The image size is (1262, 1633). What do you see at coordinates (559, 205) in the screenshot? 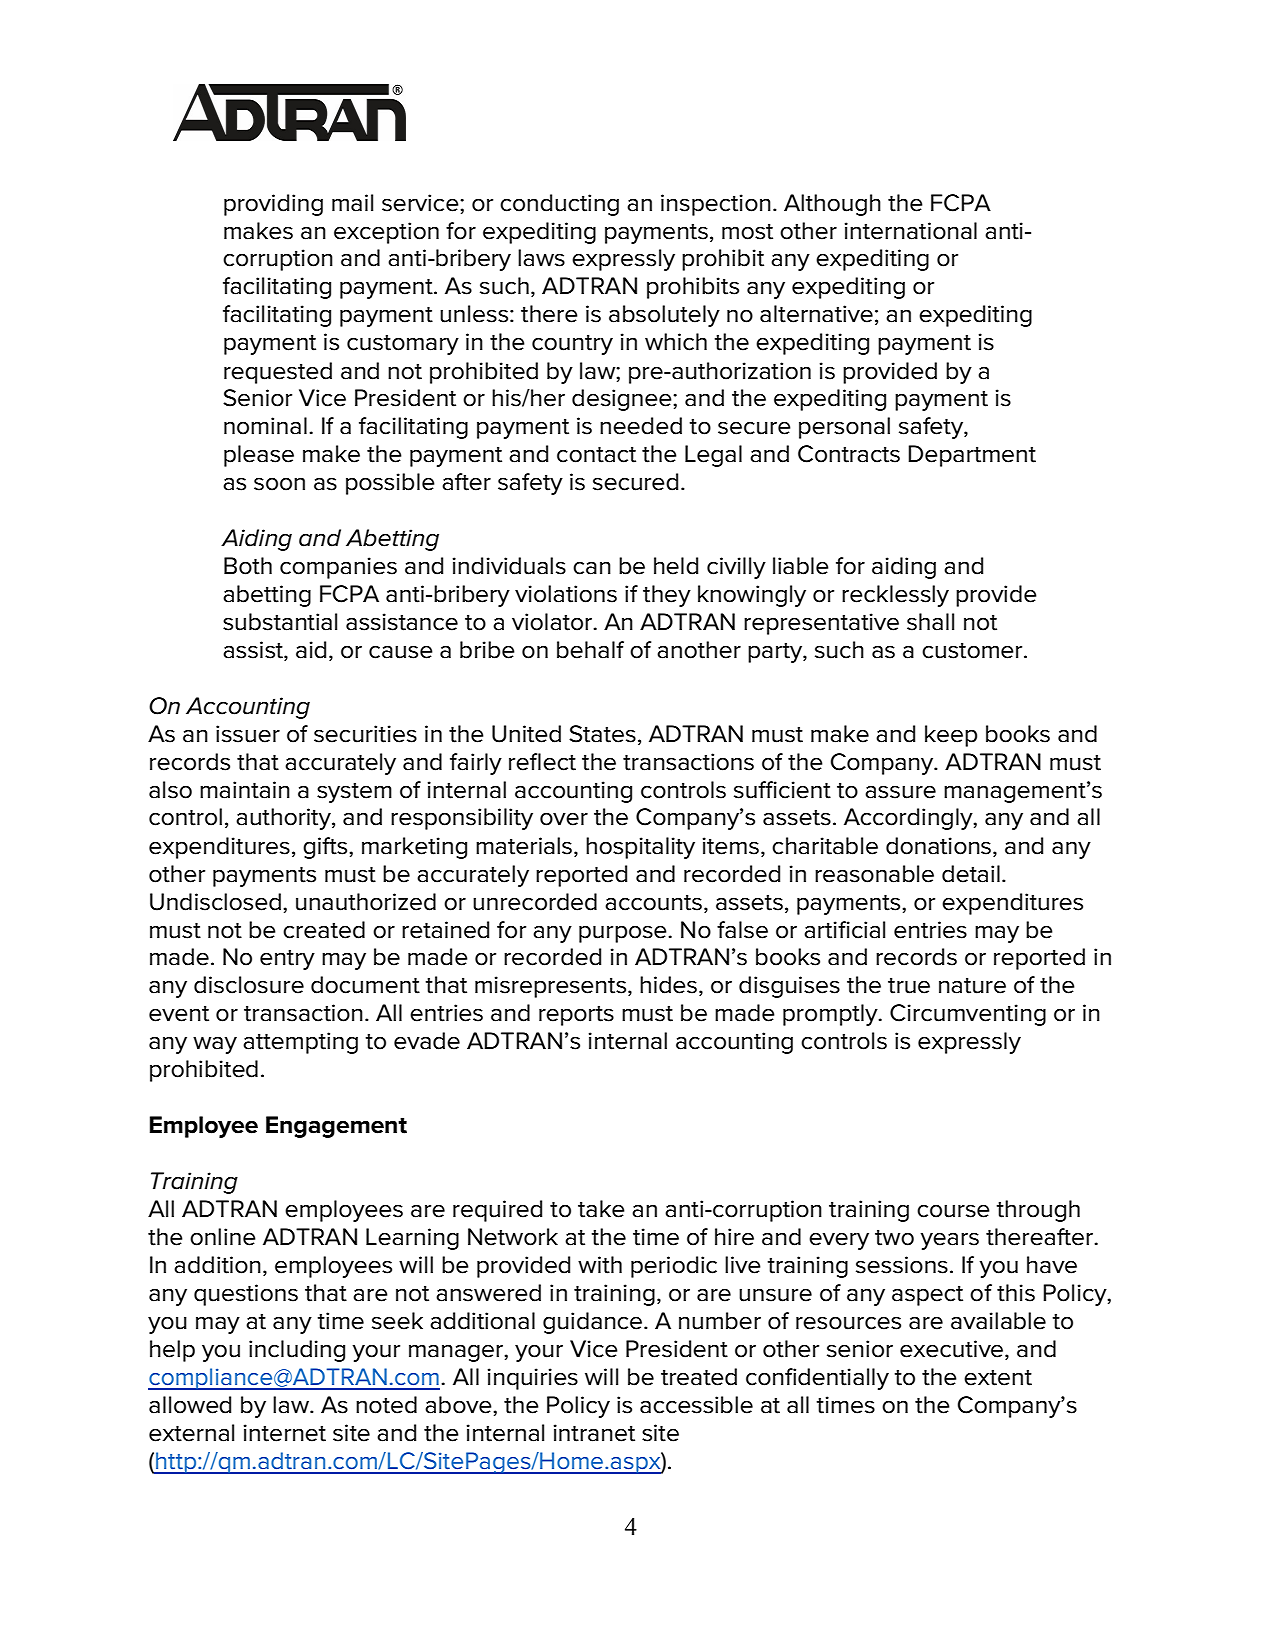
I see `conducting` at bounding box center [559, 205].
